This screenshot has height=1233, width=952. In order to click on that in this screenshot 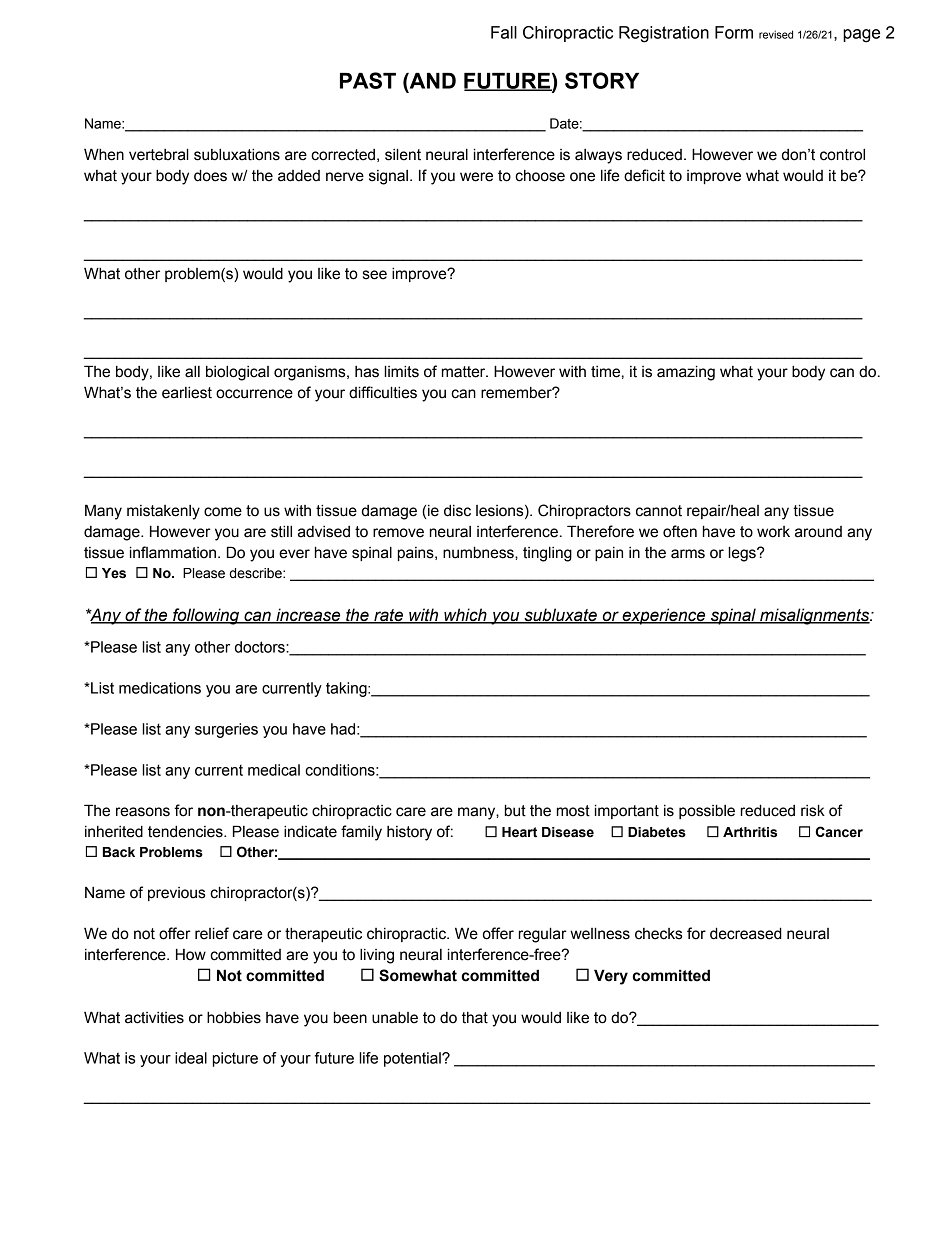, I will do `click(475, 1018)`.
